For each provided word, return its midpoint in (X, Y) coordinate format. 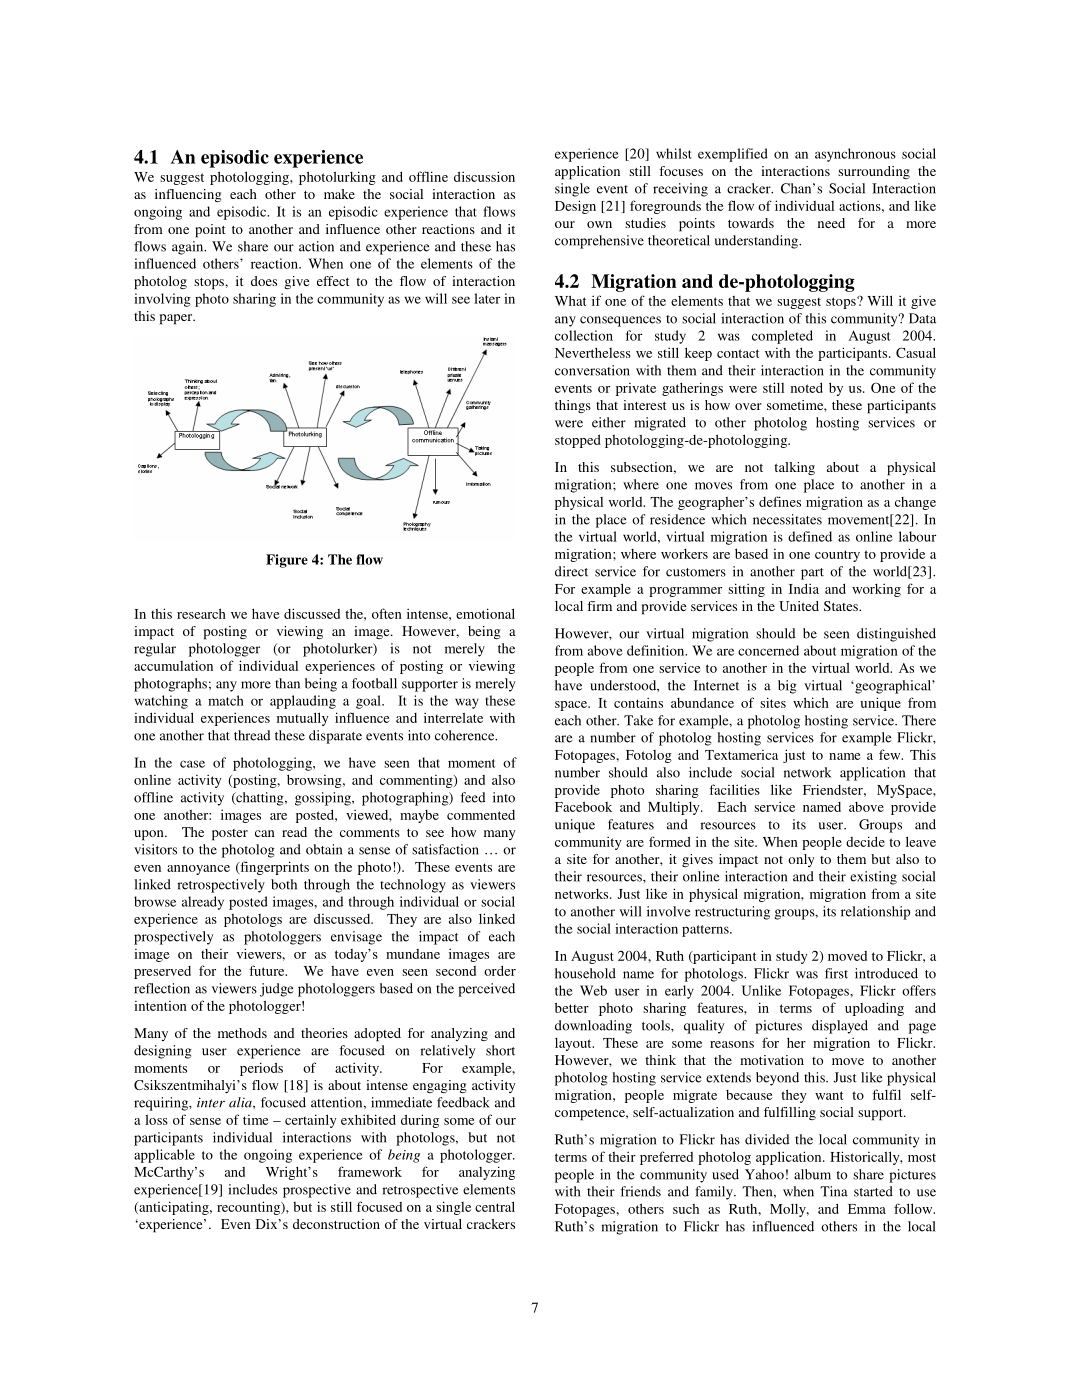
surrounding (874, 172)
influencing (188, 195)
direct (571, 571)
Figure (287, 561)
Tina (834, 1191)
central (495, 1206)
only (801, 860)
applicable (164, 1156)
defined (810, 536)
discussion (484, 176)
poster (230, 835)
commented (481, 815)
